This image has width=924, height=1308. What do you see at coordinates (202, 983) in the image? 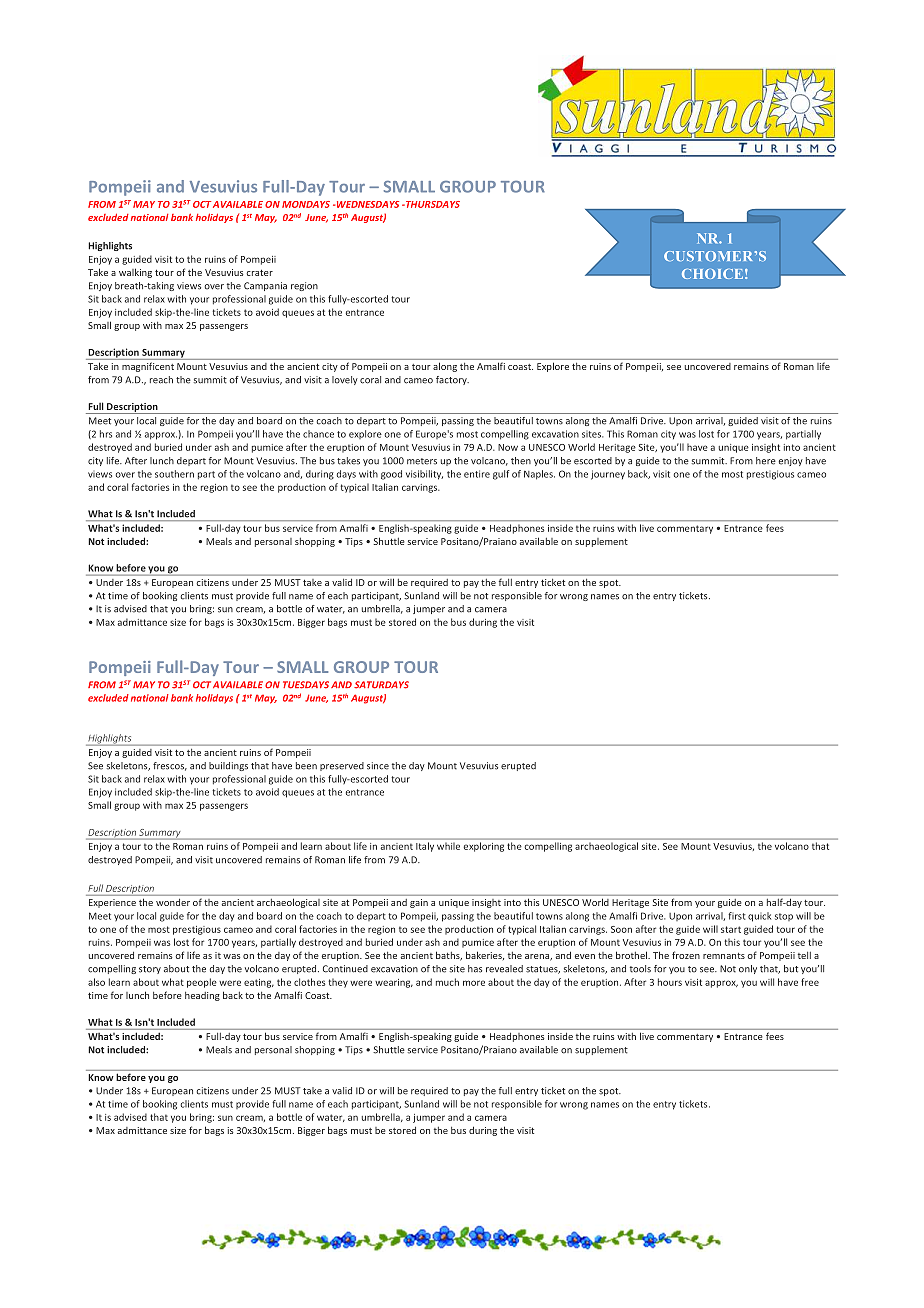
I see `people` at bounding box center [202, 983].
